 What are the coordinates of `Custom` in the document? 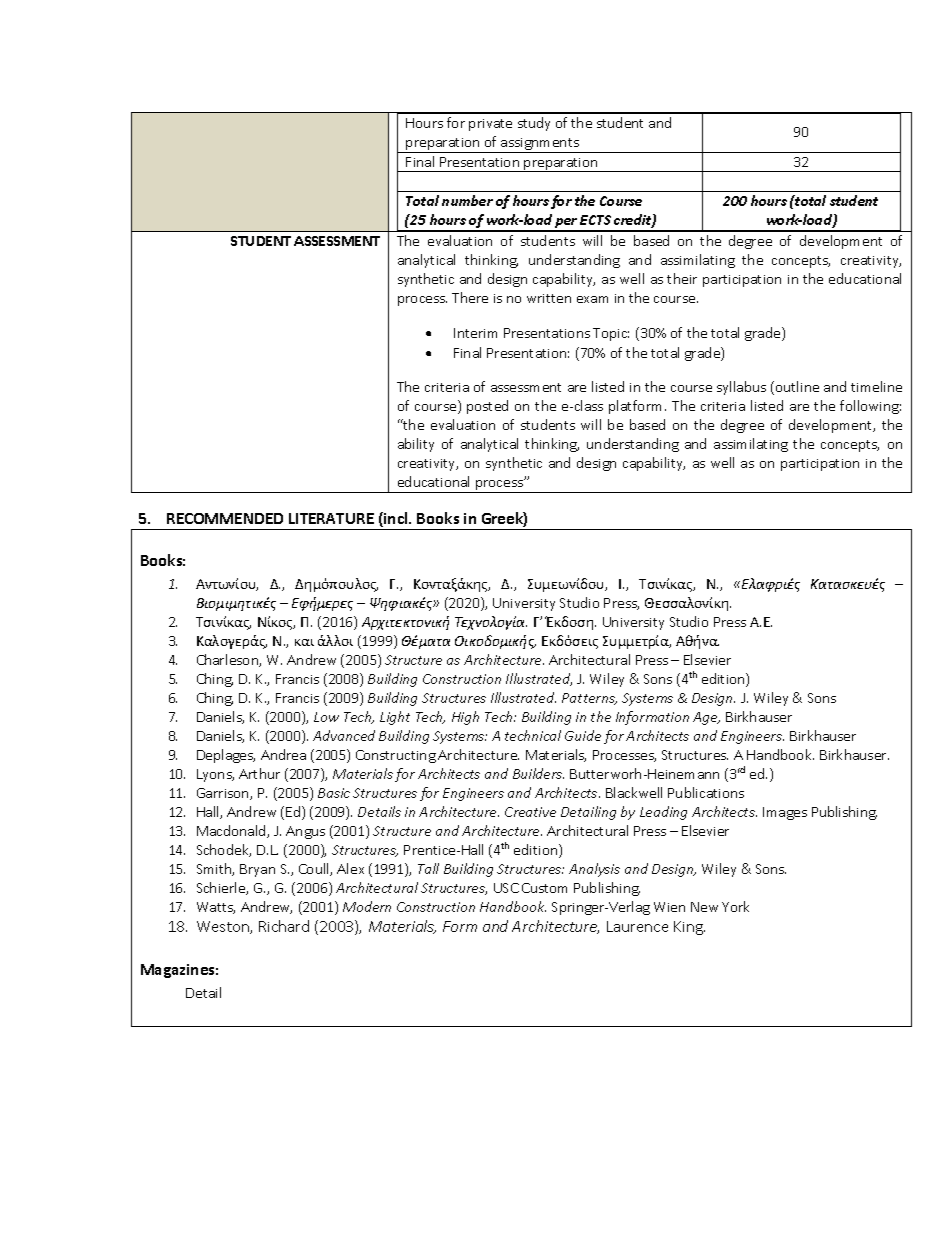 It's located at (544, 888).
